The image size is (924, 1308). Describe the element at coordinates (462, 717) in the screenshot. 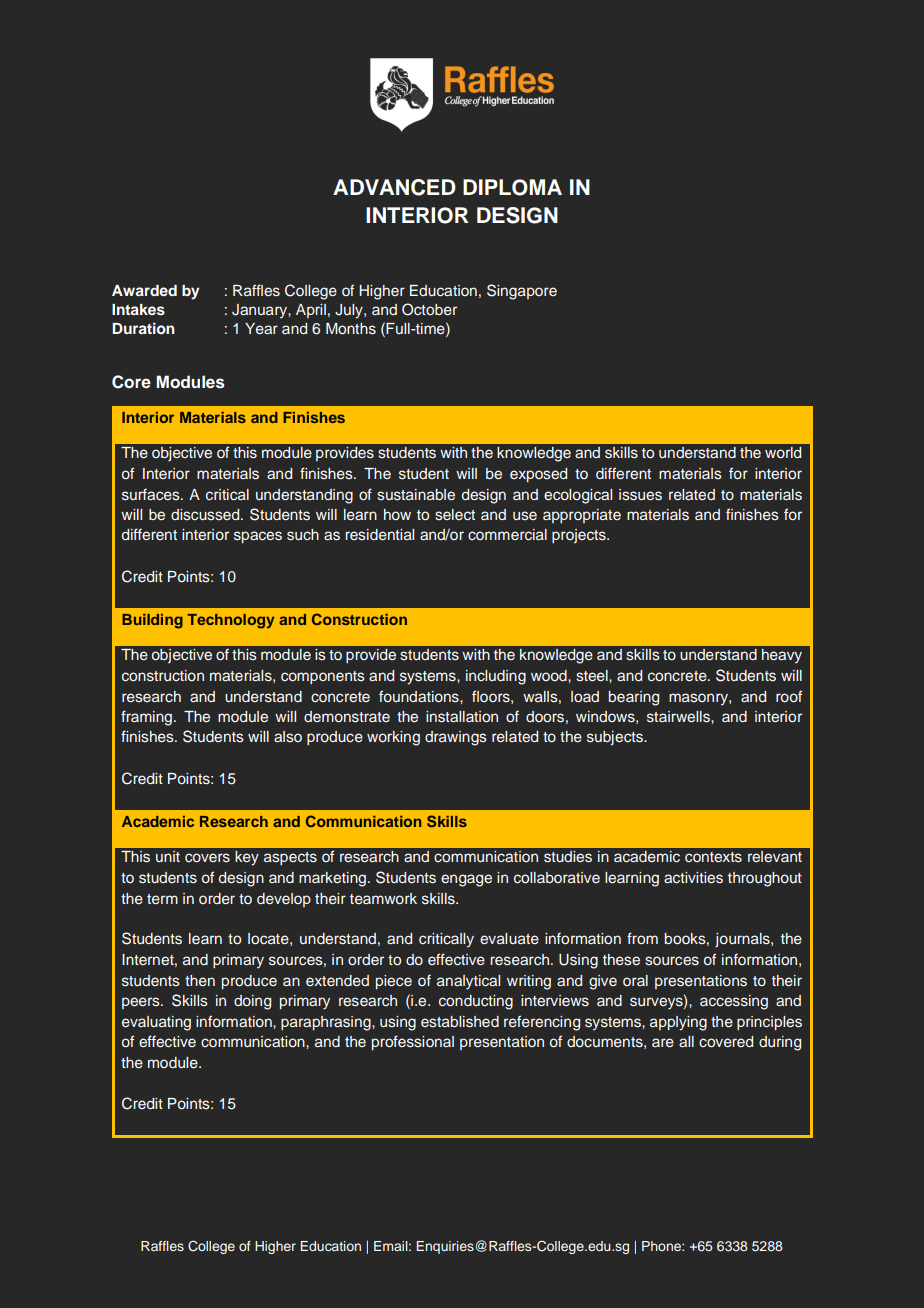

I see `installation` at that location.
